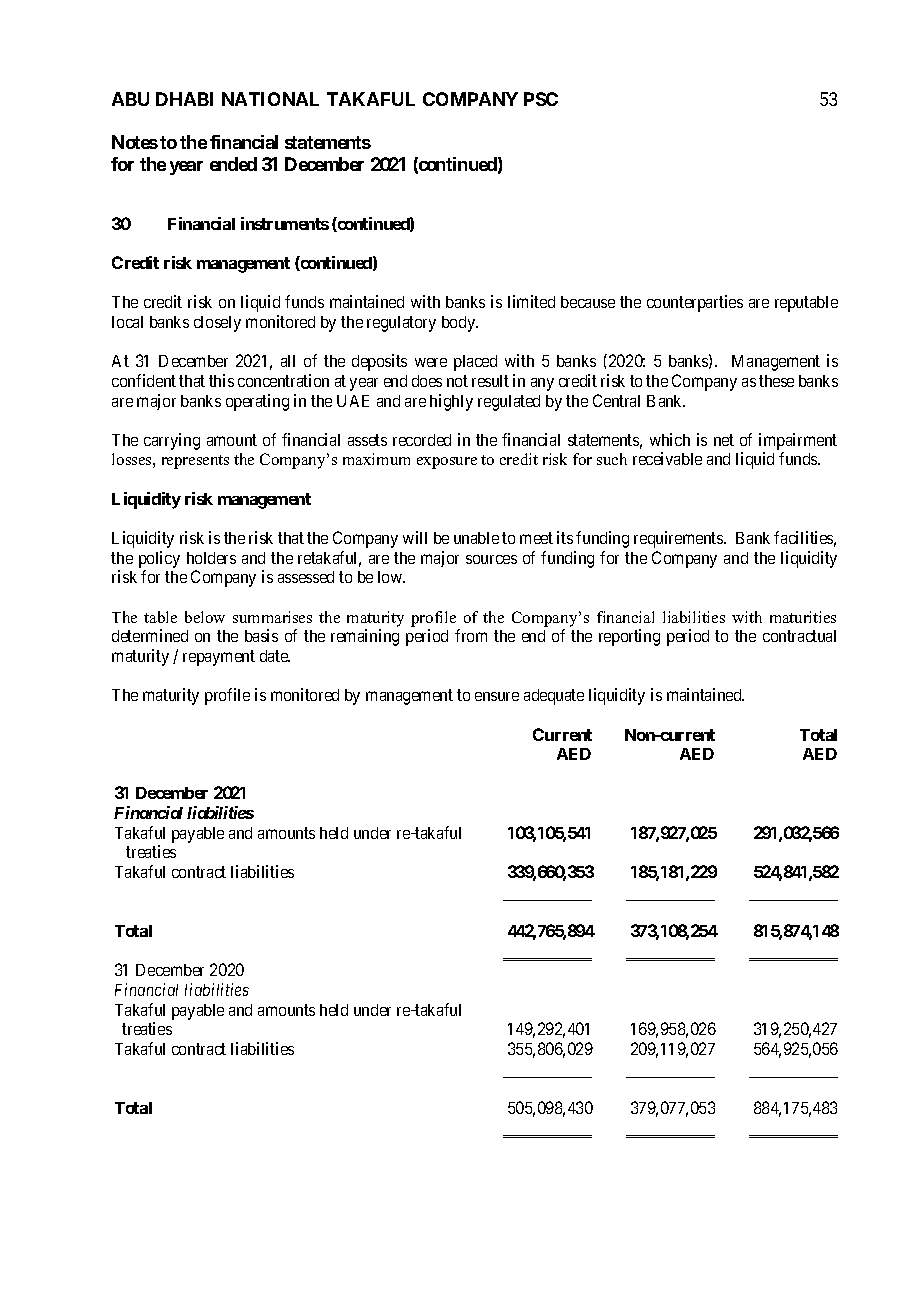 The width and height of the screenshot is (924, 1307). I want to click on DHABI, so click(184, 99).
